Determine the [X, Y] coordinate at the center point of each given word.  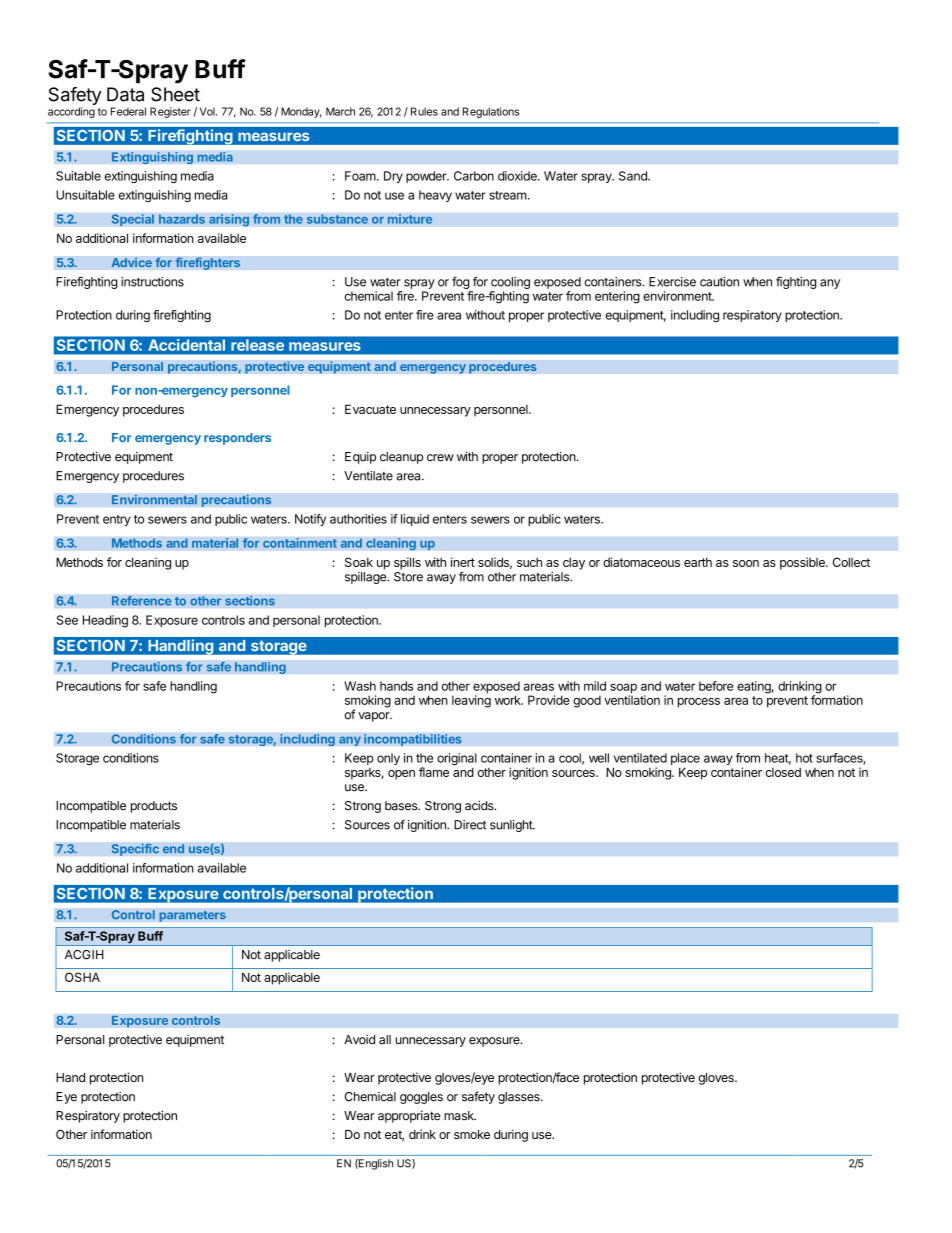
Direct [470, 825]
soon [746, 563]
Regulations [491, 112]
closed [783, 772]
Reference [142, 600]
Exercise [672, 282]
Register [170, 112]
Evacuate [370, 409]
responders [237, 439]
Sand [634, 176]
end [173, 849]
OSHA [82, 977]
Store [408, 577]
